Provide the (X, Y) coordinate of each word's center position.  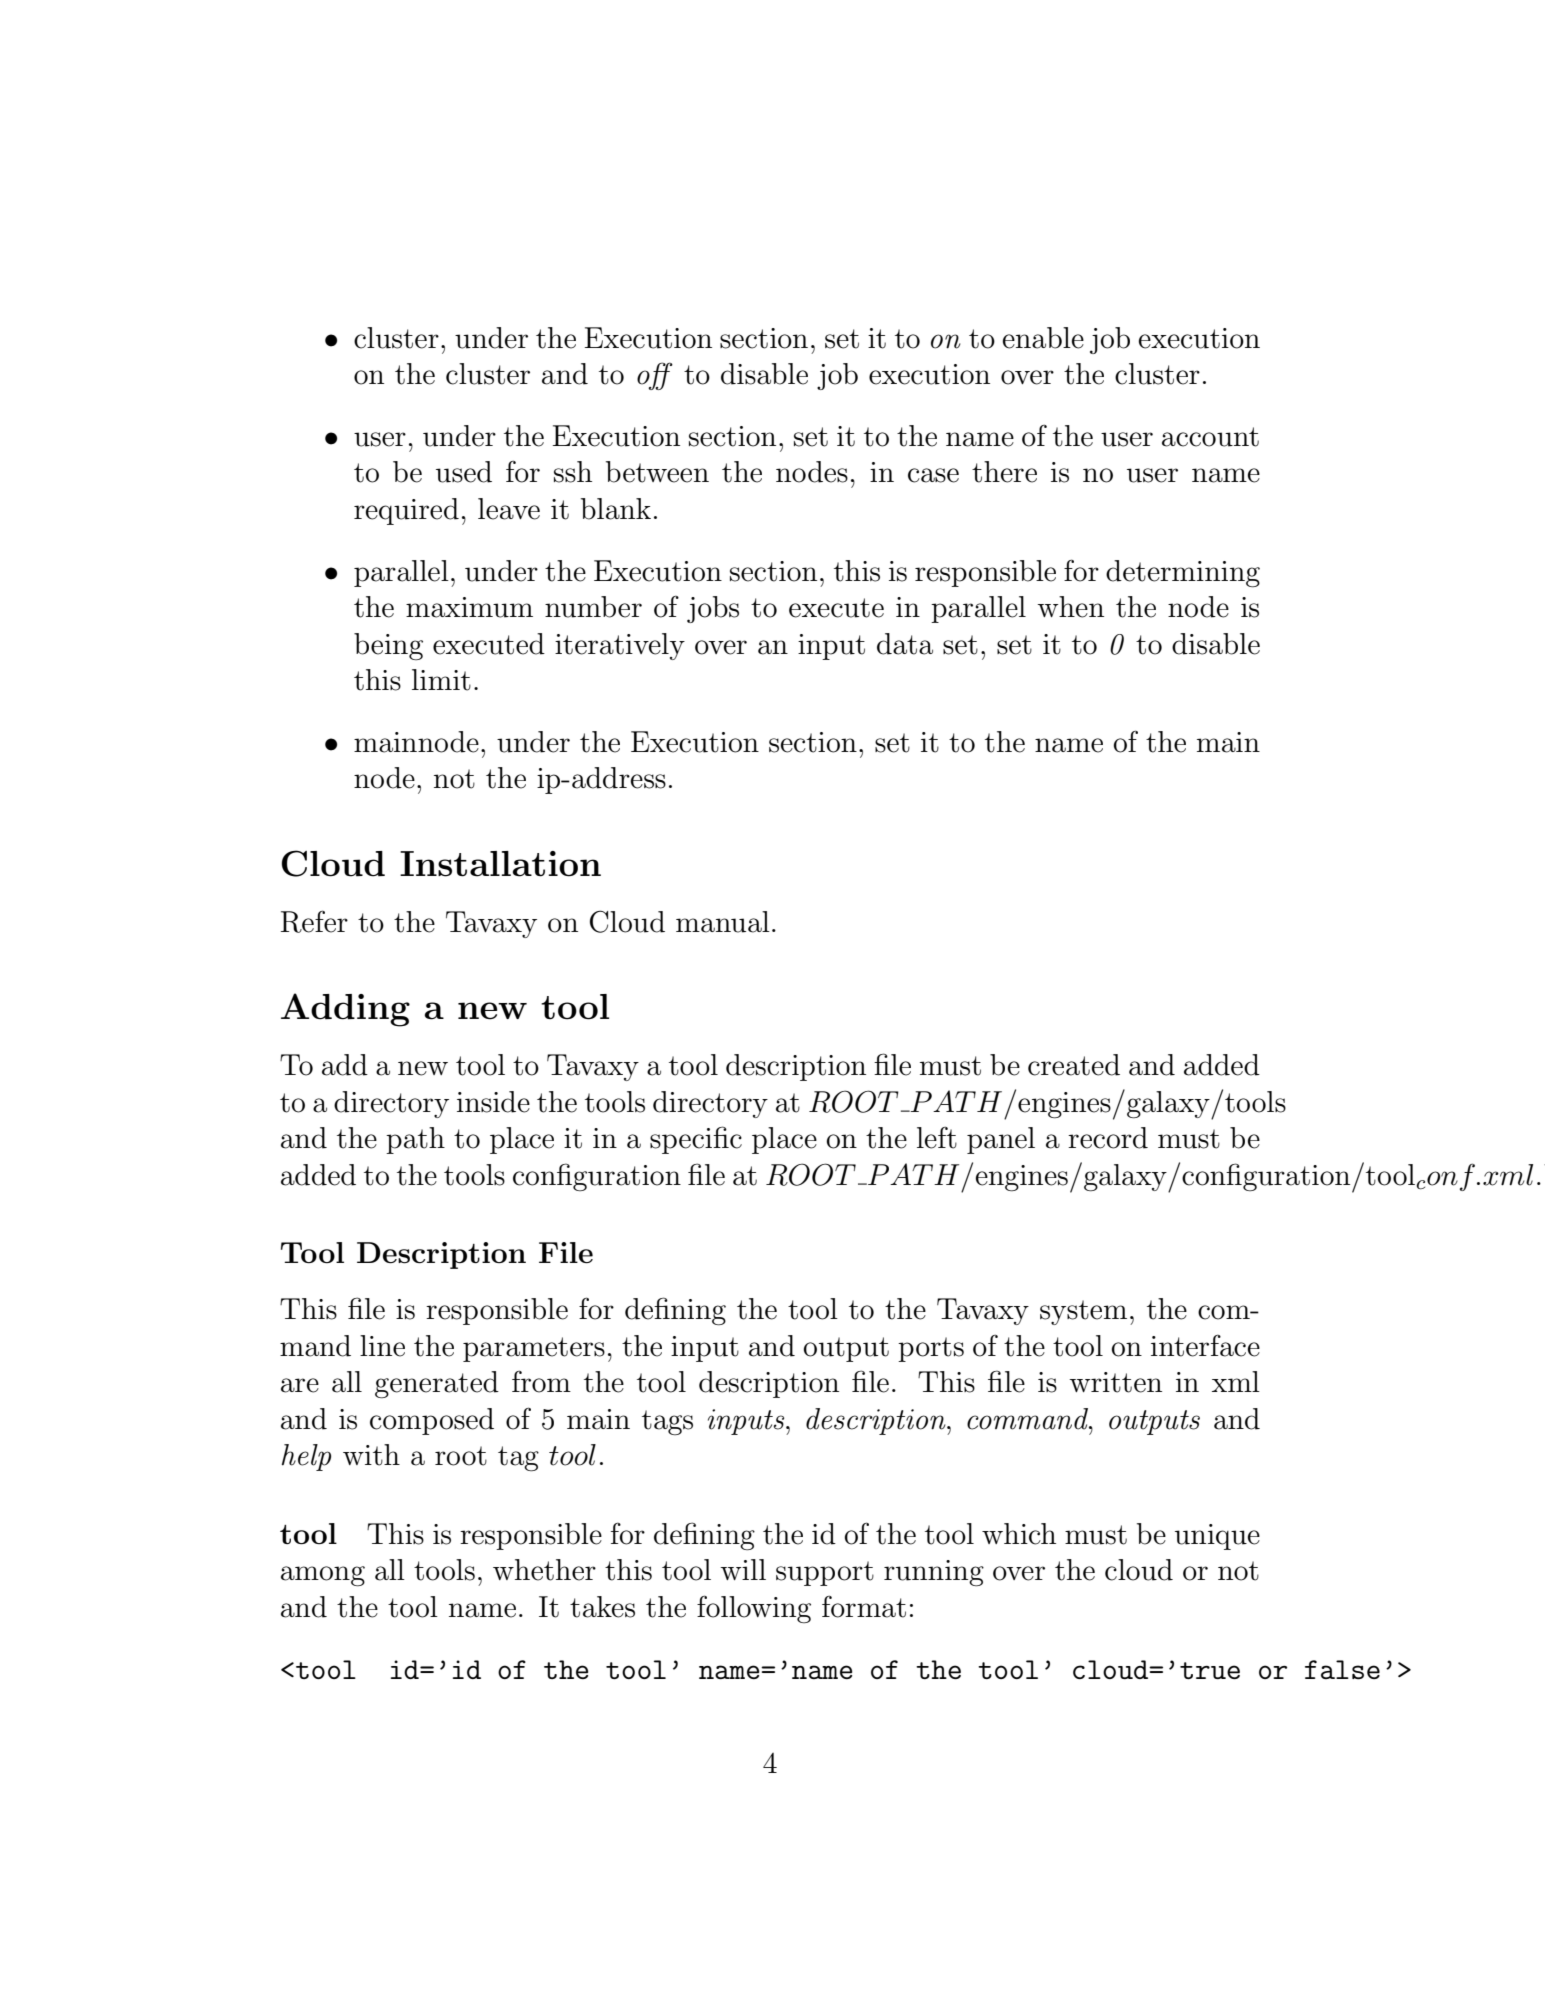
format (864, 1606)
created (1074, 1065)
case (933, 475)
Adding (345, 1010)
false (1342, 1670)
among (323, 1576)
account (1210, 437)
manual (723, 922)
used (464, 472)
